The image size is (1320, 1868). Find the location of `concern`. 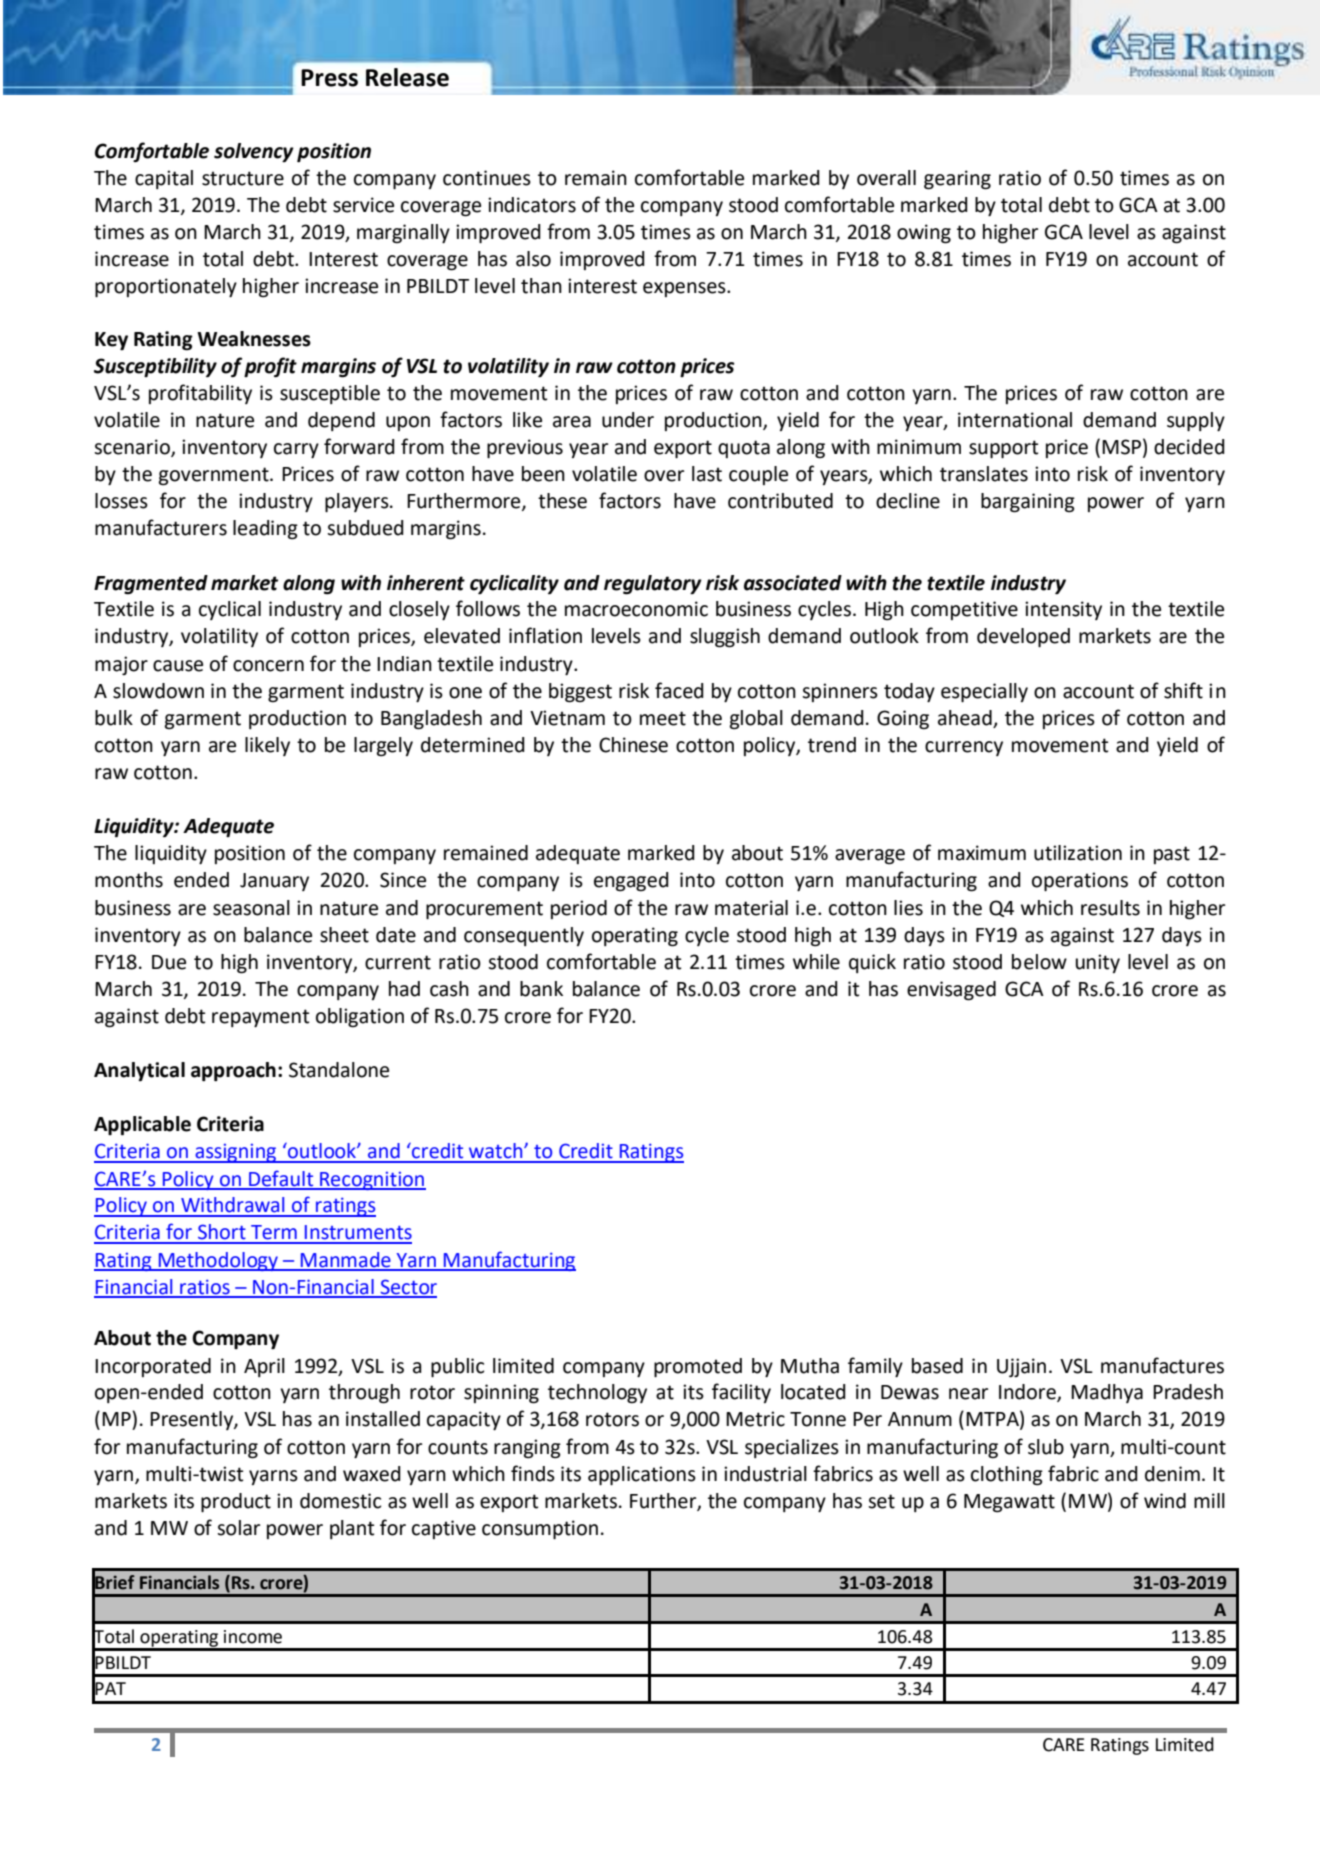

concern is located at coordinates (268, 666).
